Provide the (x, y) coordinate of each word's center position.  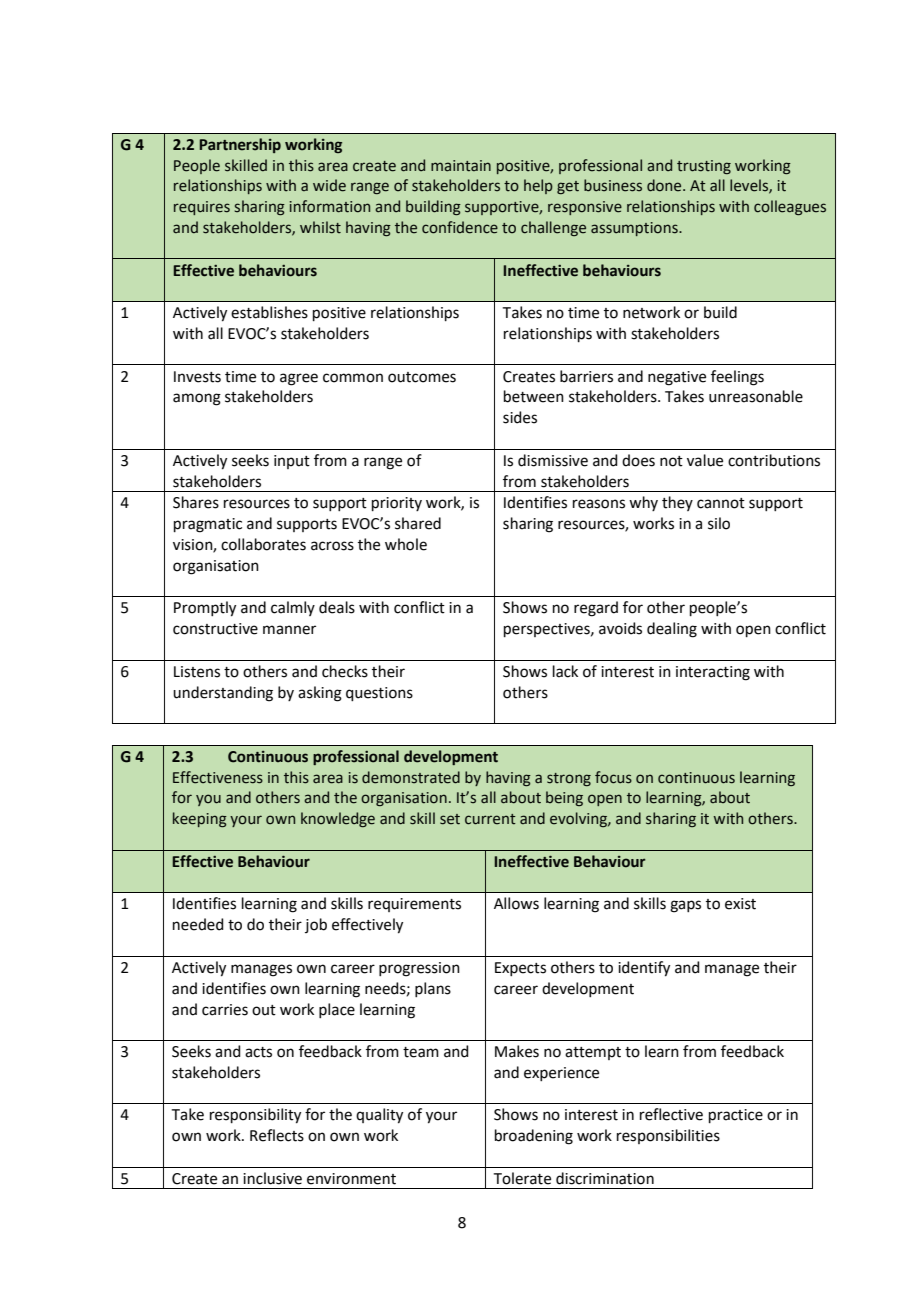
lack (565, 671)
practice (736, 1116)
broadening (534, 1137)
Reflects (277, 1135)
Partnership (240, 145)
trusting (704, 167)
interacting (713, 673)
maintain (461, 166)
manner (289, 630)
